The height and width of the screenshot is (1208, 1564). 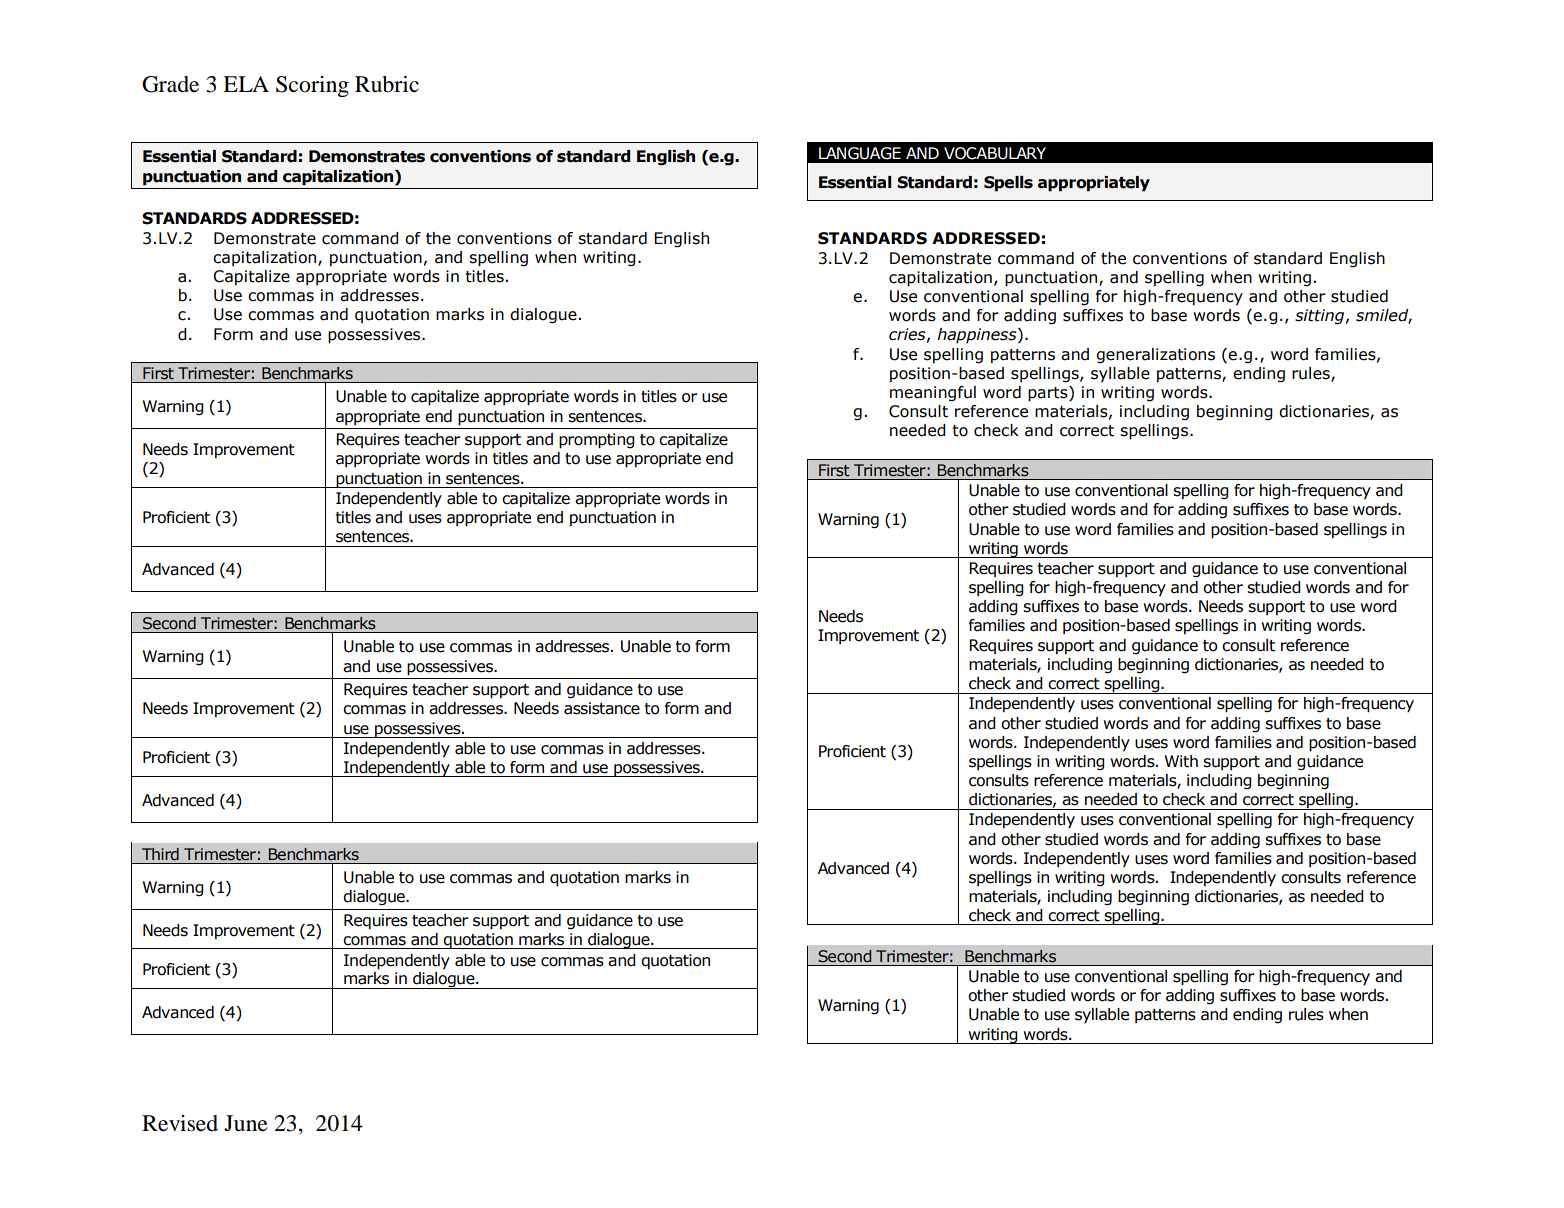 I want to click on assistance, so click(x=602, y=708).
